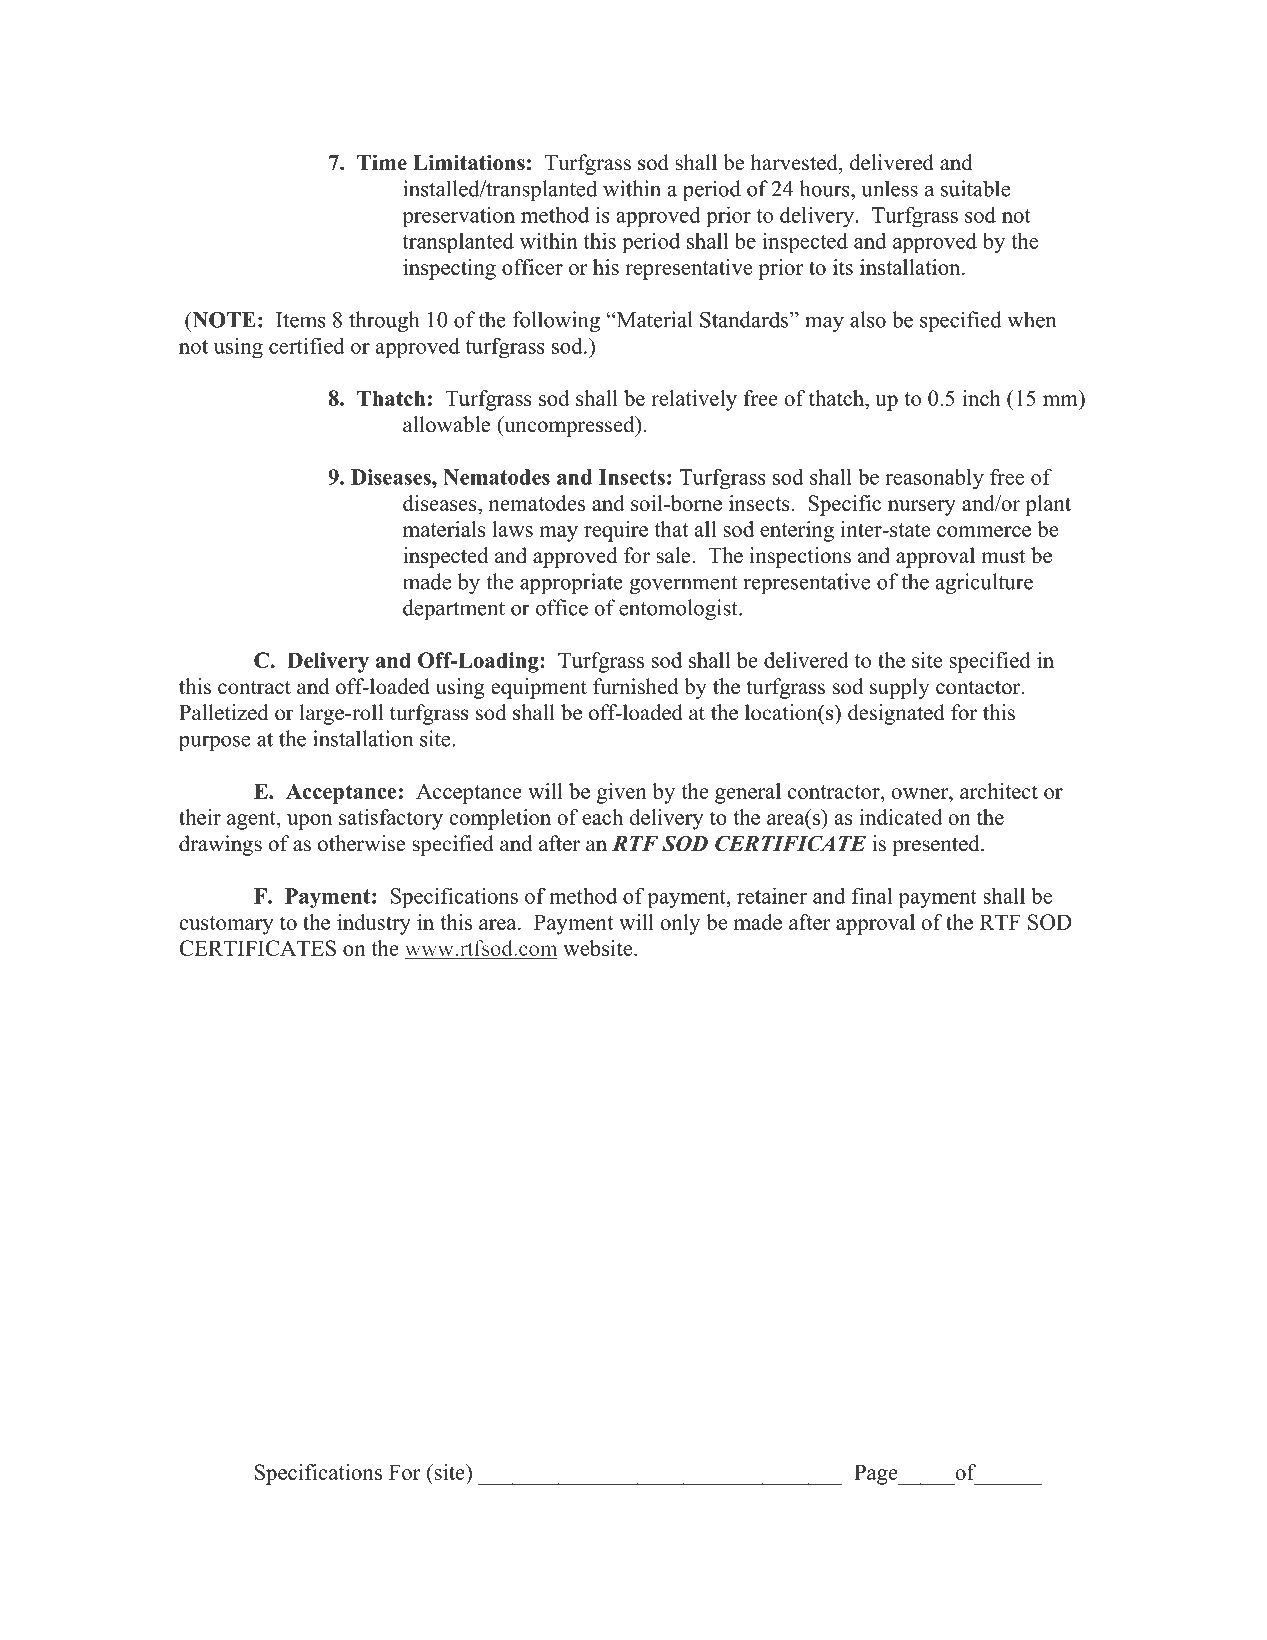 The width and height of the image is (1267, 1640). Describe the element at coordinates (889, 188) in the image. I see `unless` at that location.
